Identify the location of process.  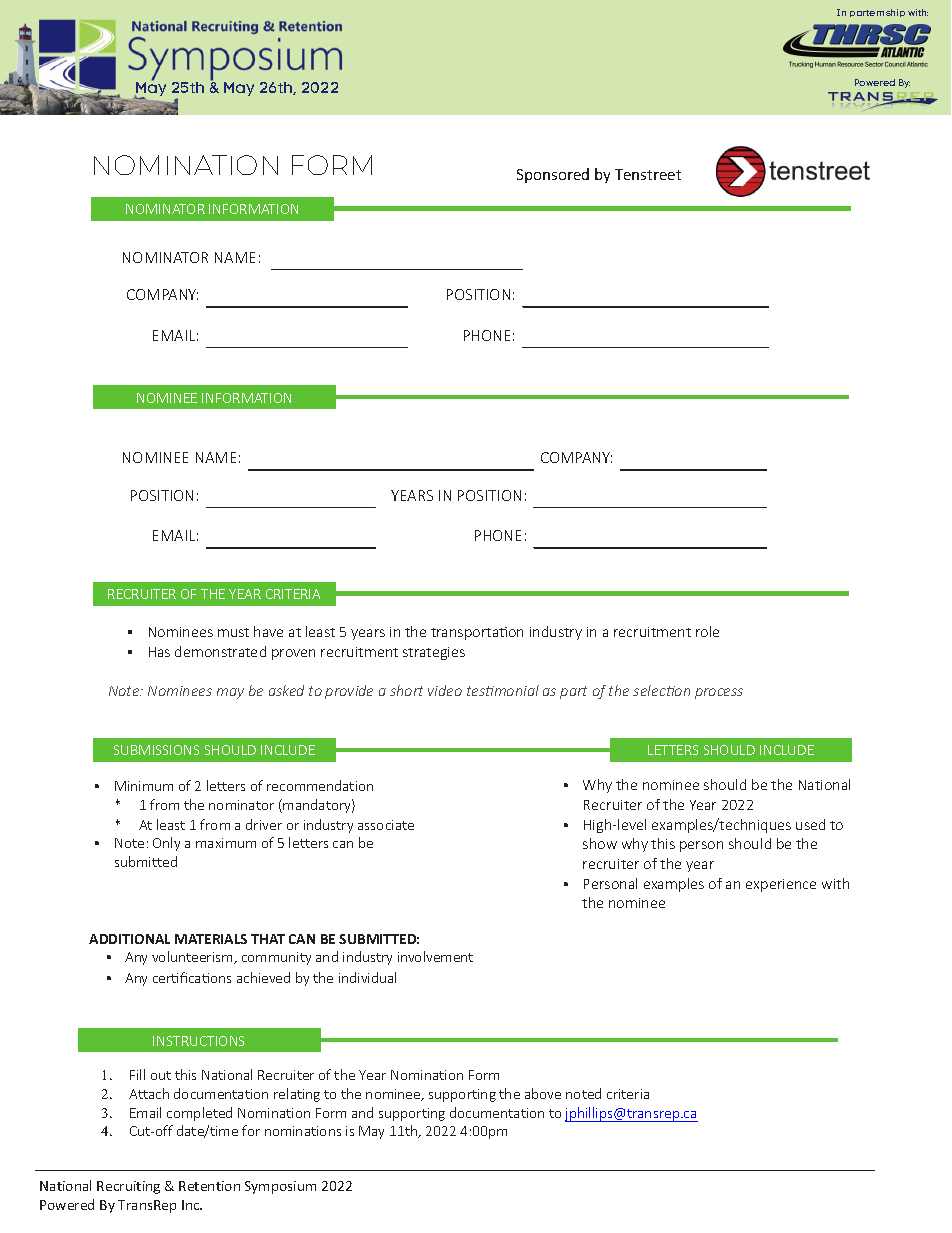
(719, 693).
